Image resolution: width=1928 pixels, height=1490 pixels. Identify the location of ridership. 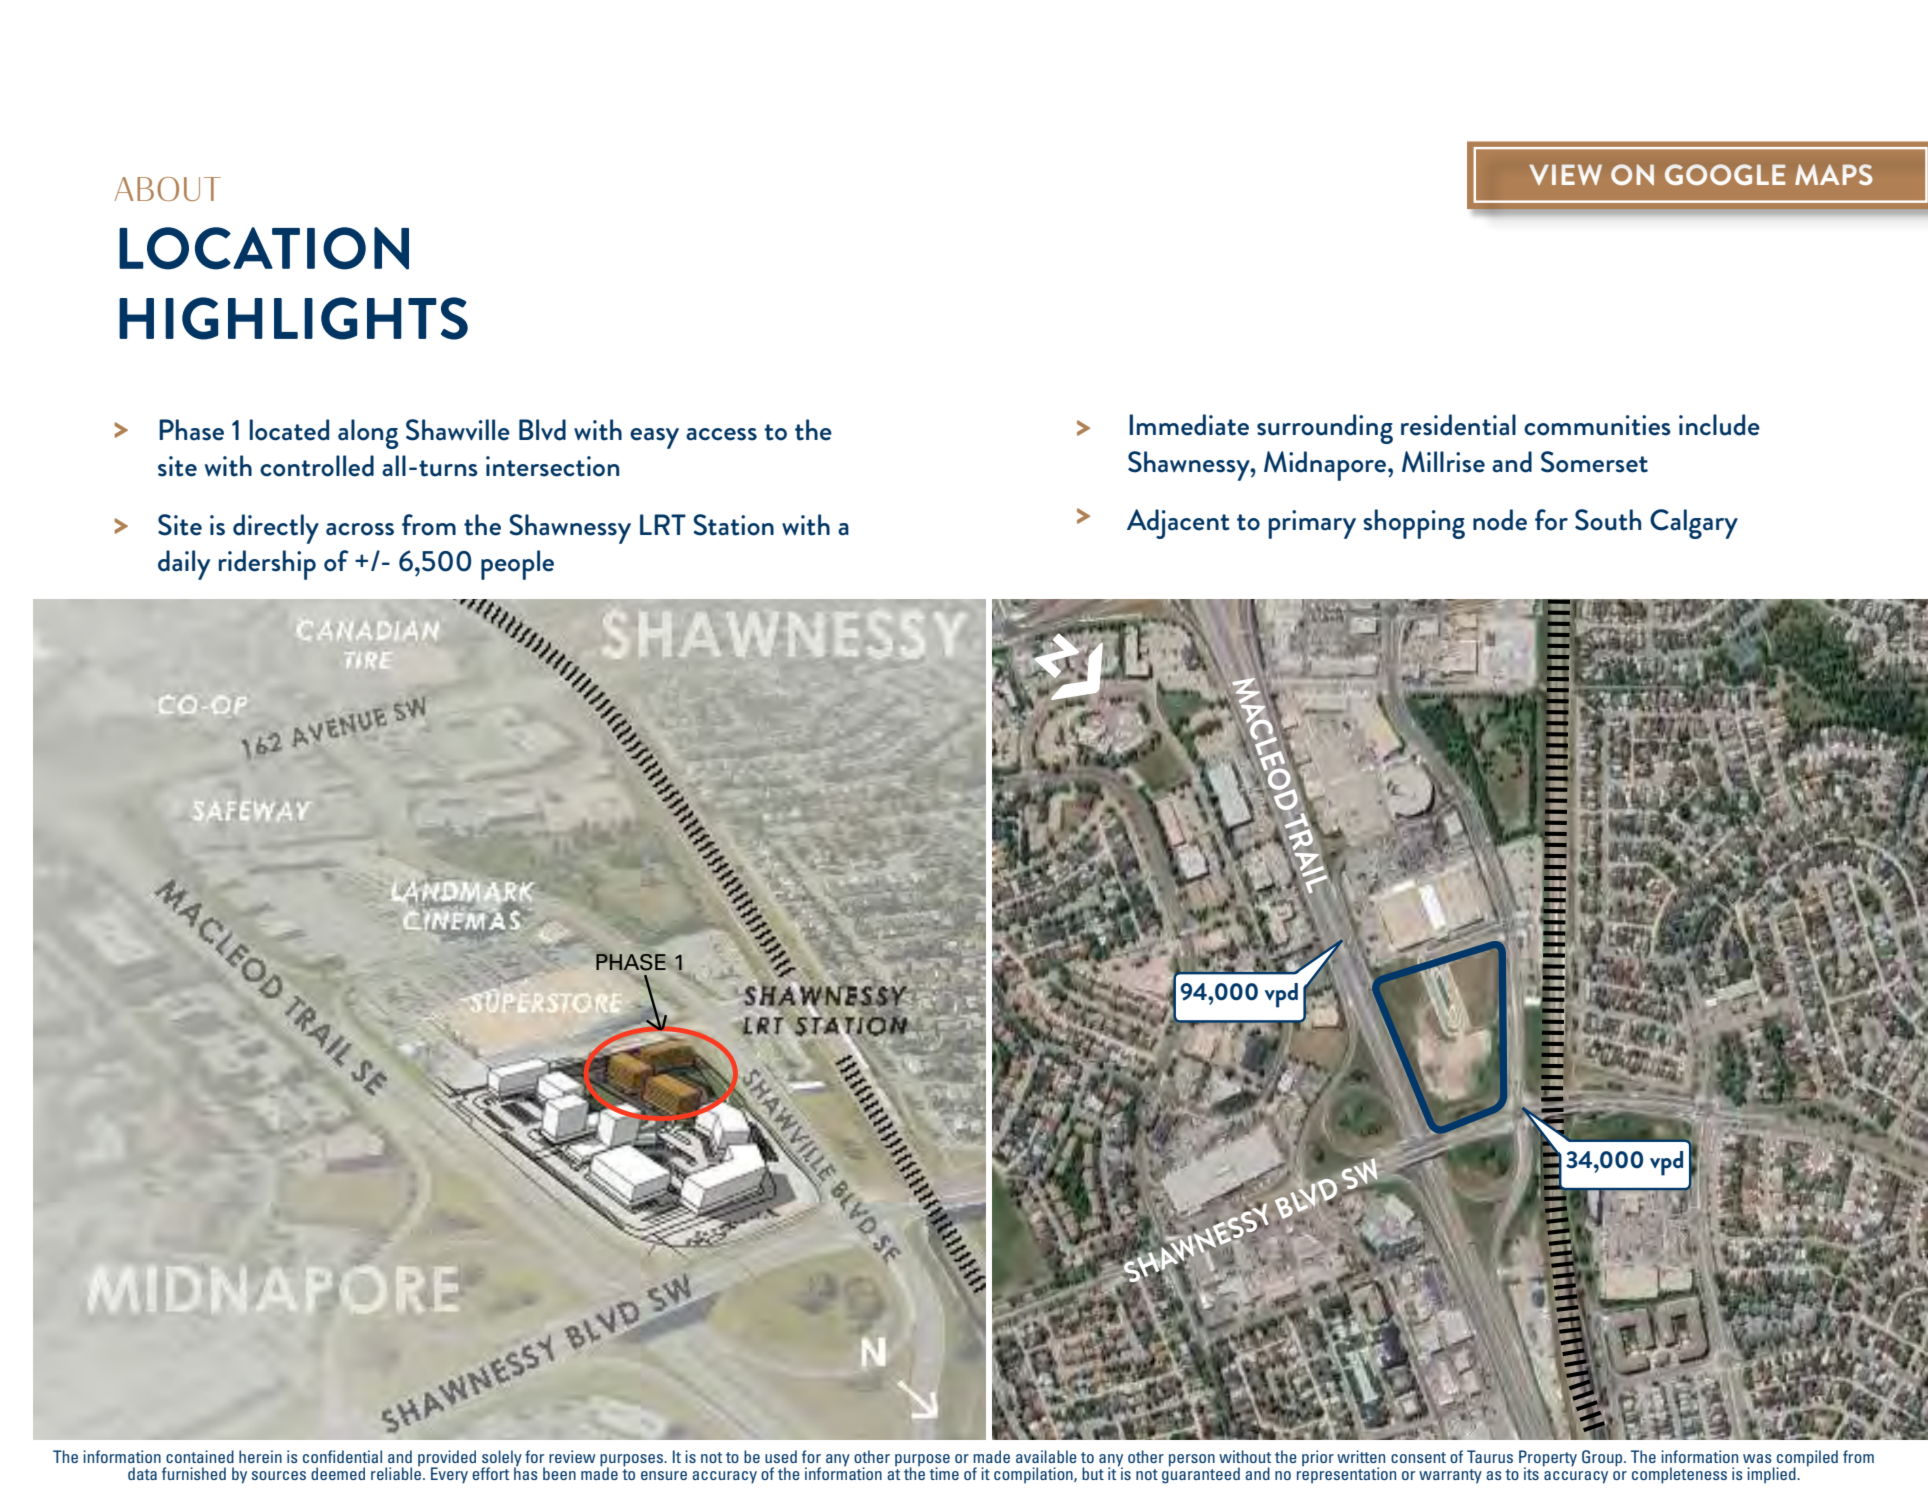
(267, 565).
